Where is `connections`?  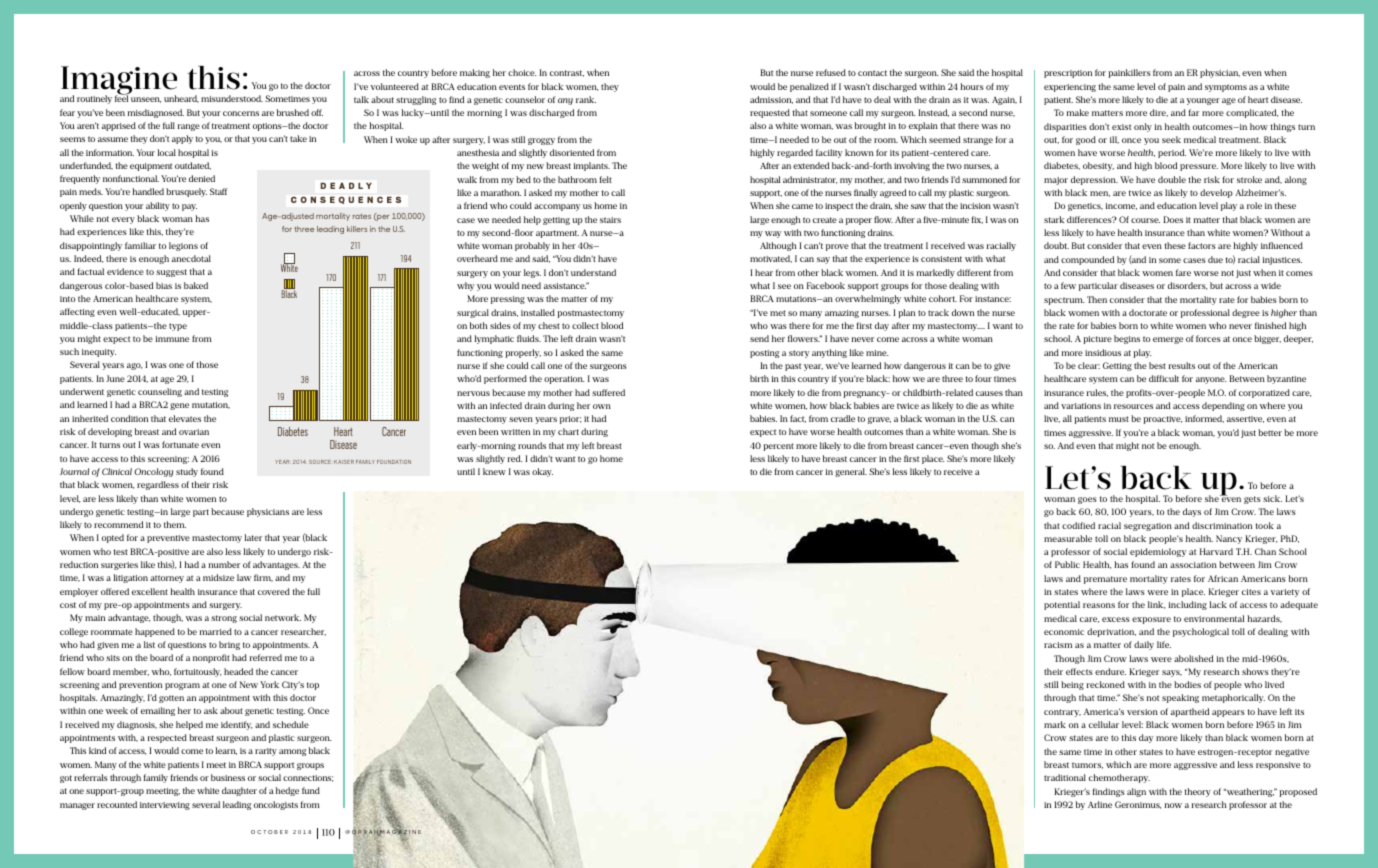
connections is located at coordinates (308, 778).
